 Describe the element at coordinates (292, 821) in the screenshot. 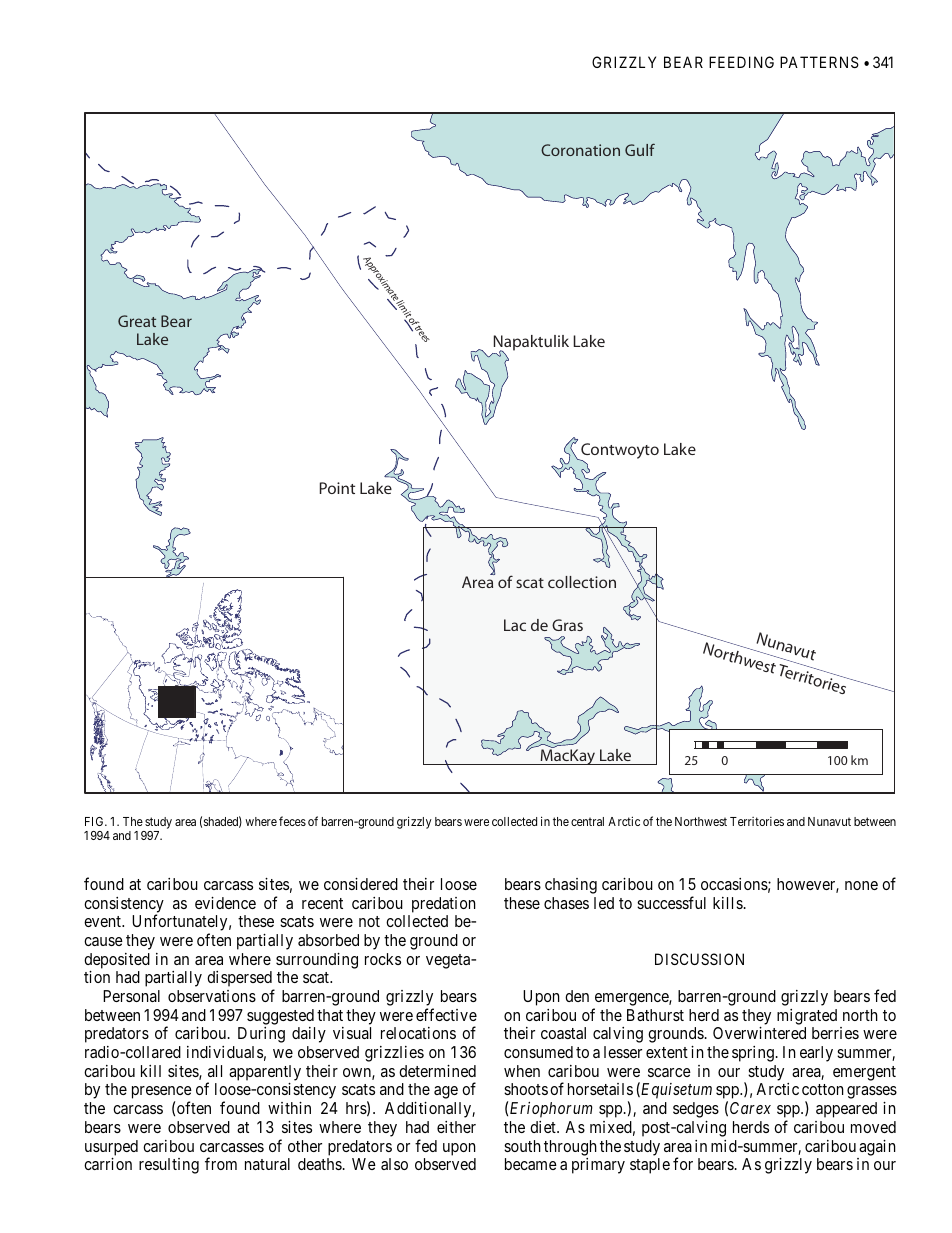

I see `feces` at that location.
